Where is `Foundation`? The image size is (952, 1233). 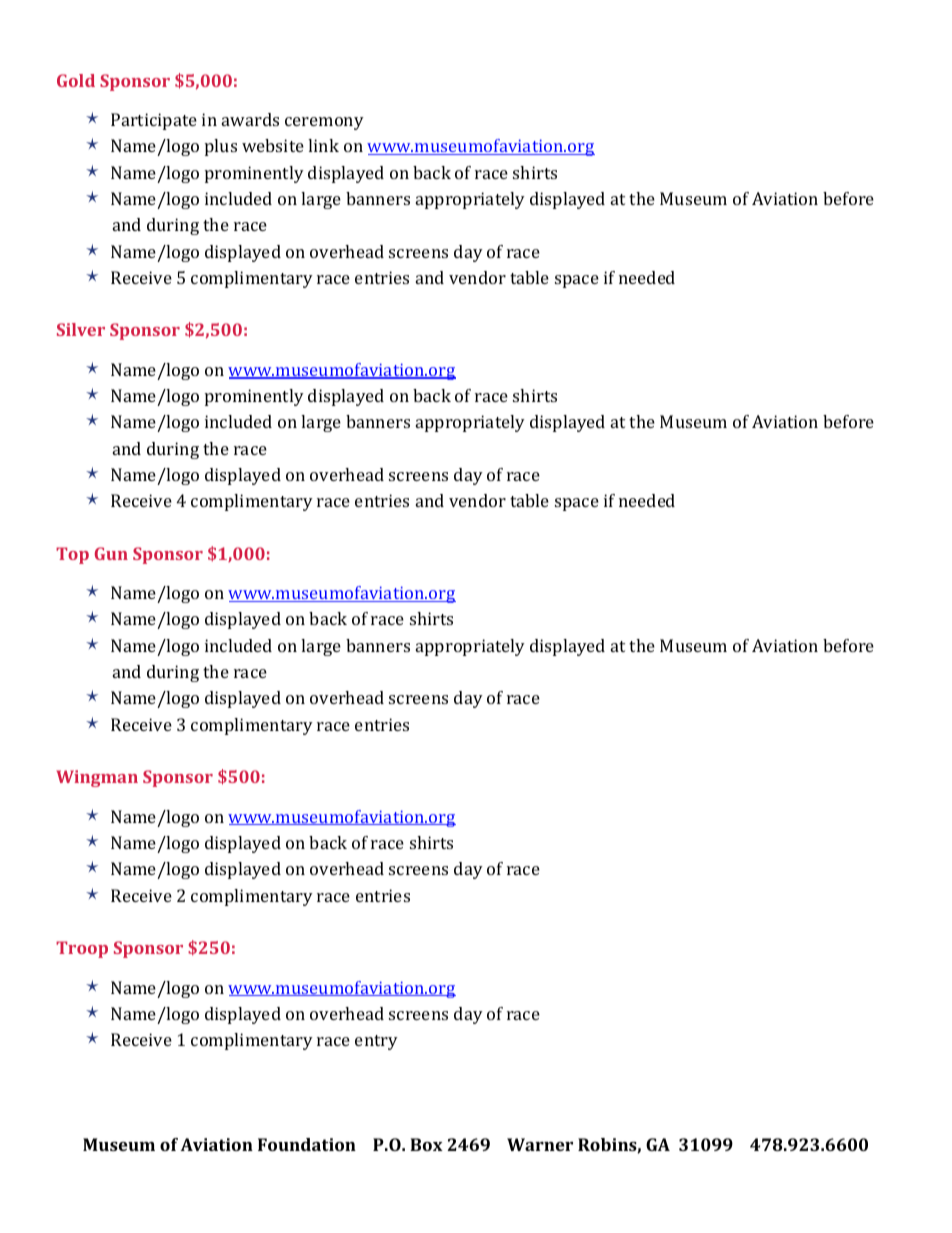
Foundation is located at coordinates (307, 1144).
